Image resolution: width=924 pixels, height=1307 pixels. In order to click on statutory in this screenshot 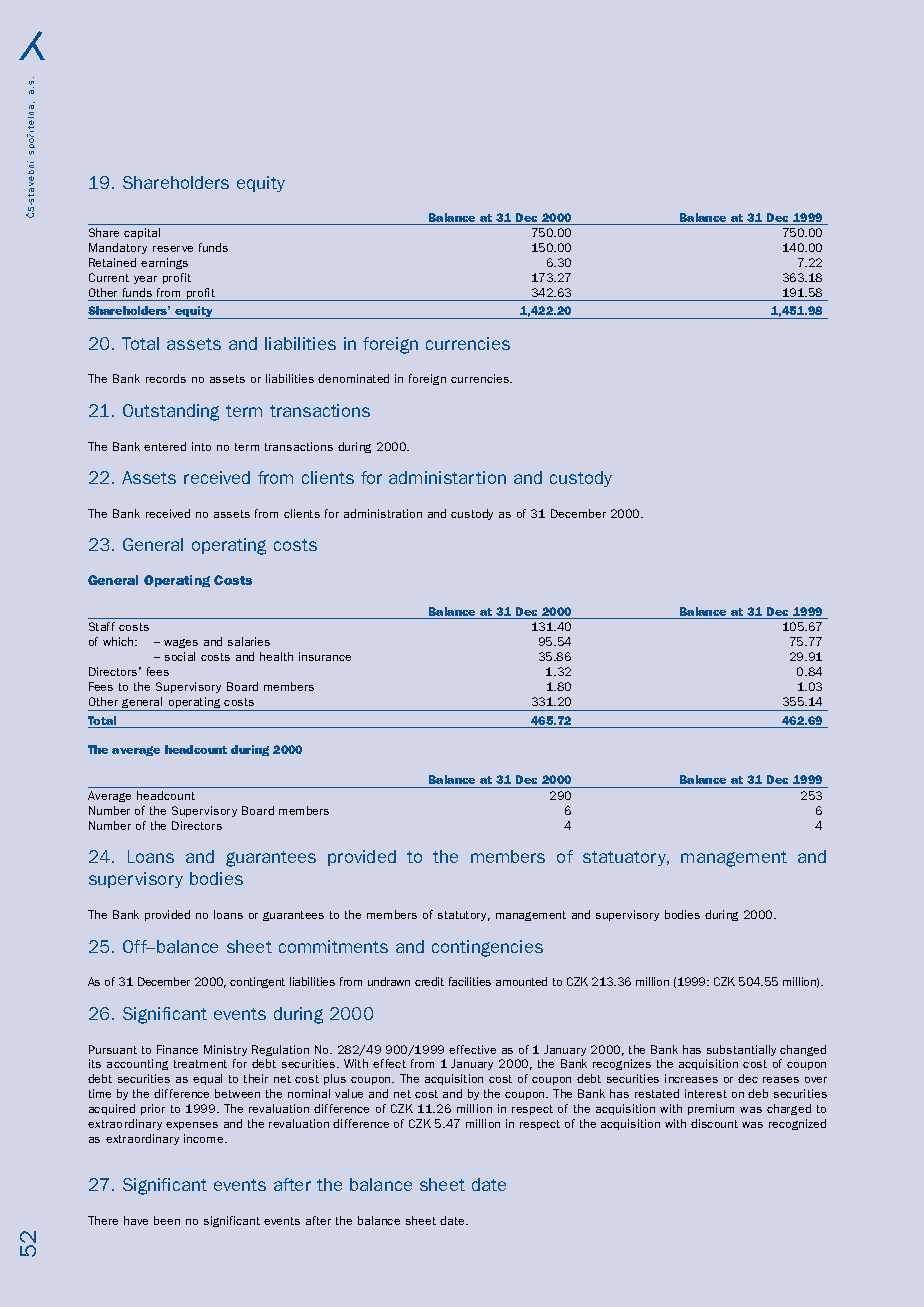, I will do `click(464, 916)`.
